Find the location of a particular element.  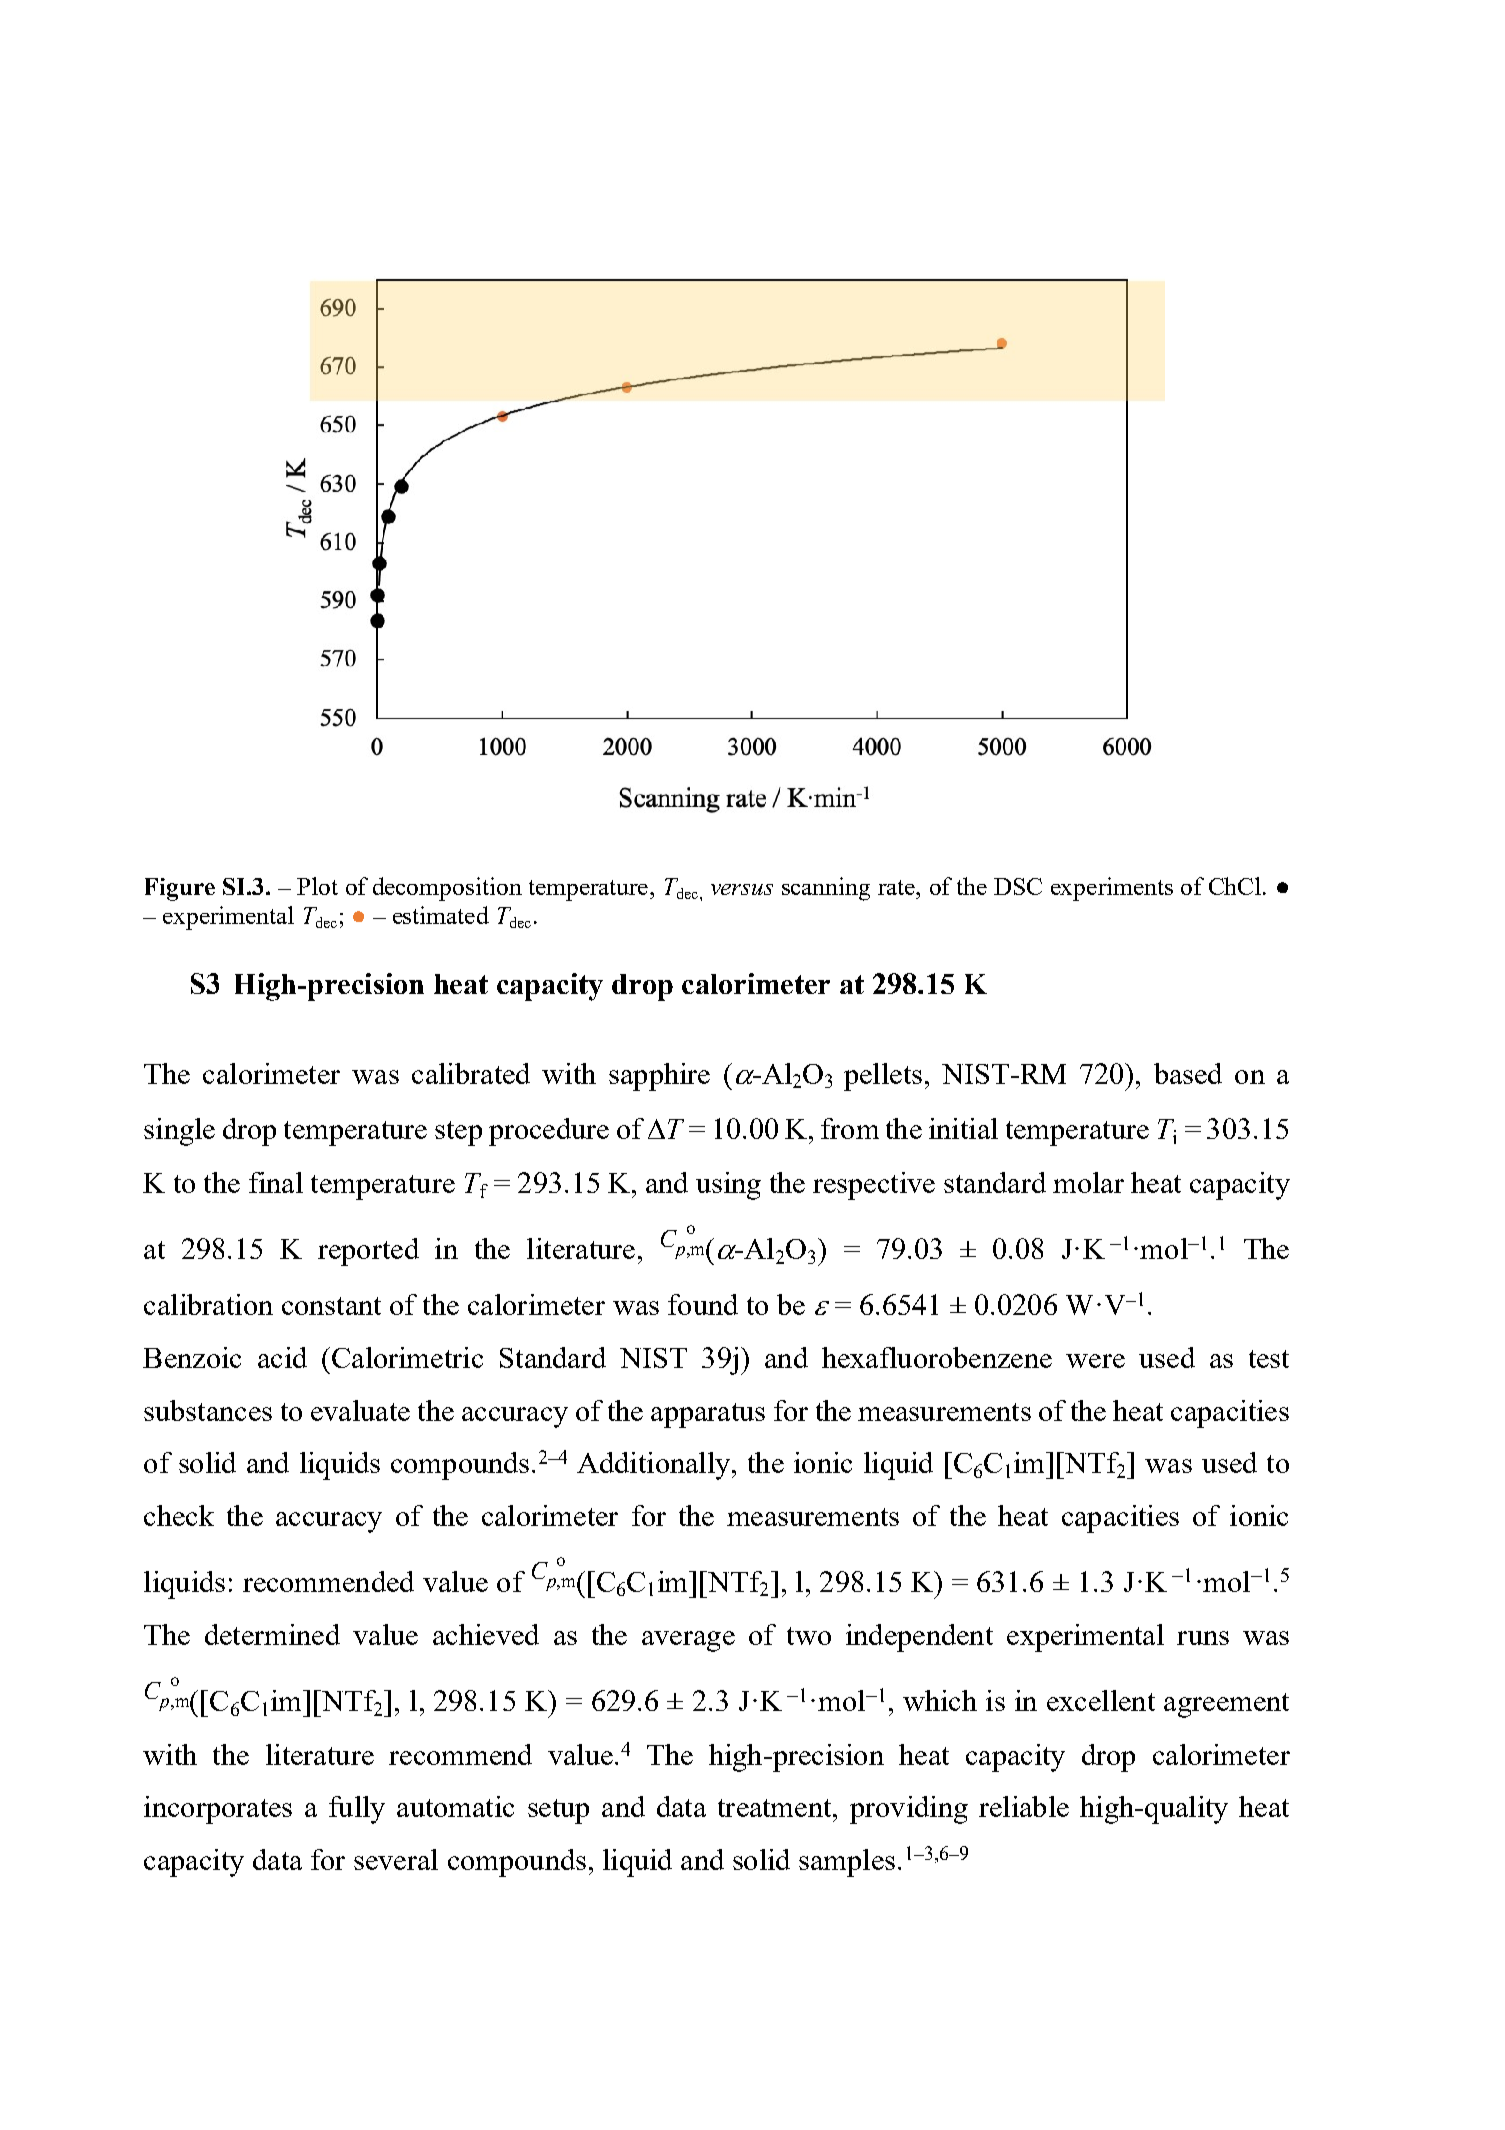

molar is located at coordinates (1088, 1182).
